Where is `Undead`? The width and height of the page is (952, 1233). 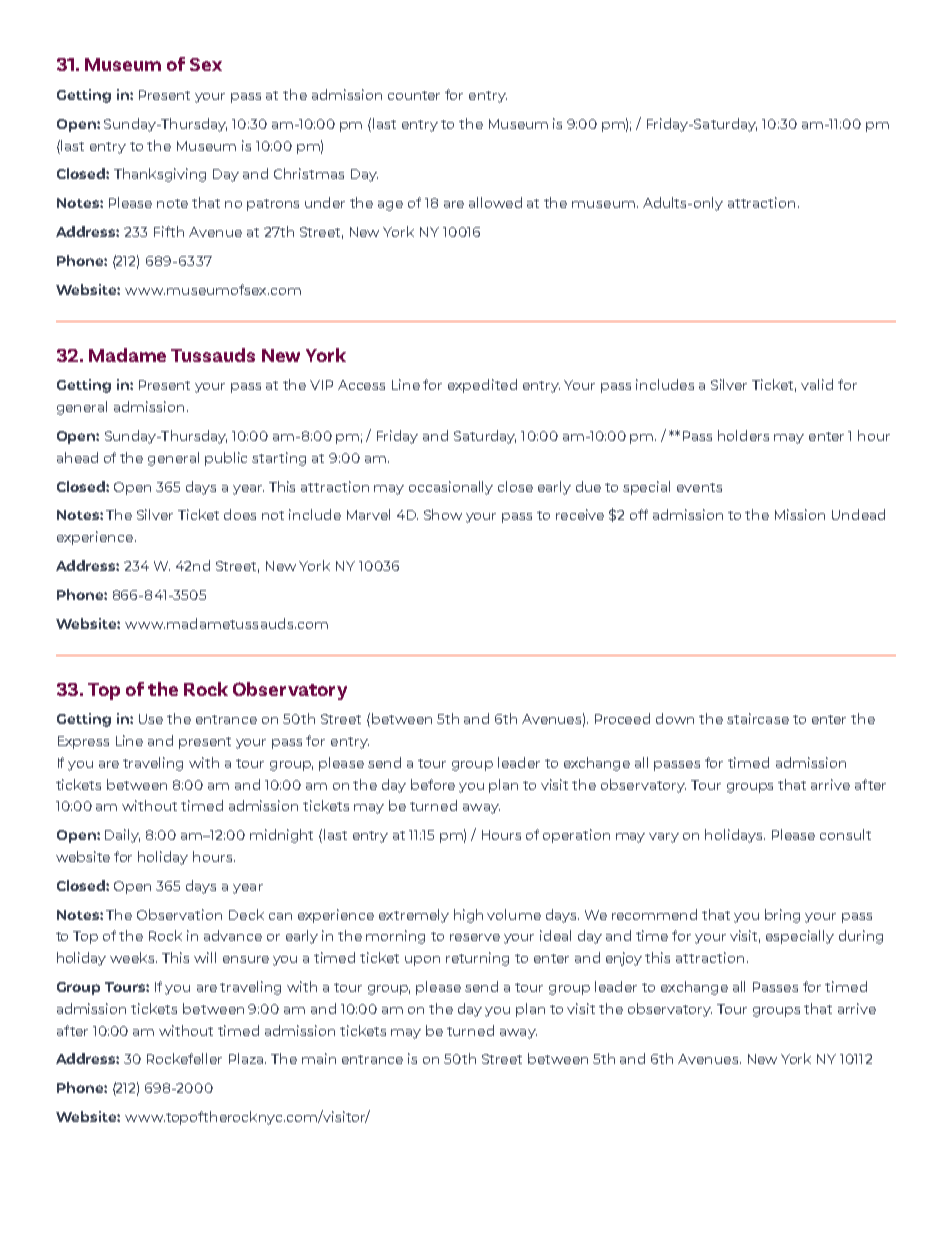
Undead is located at coordinates (858, 514).
